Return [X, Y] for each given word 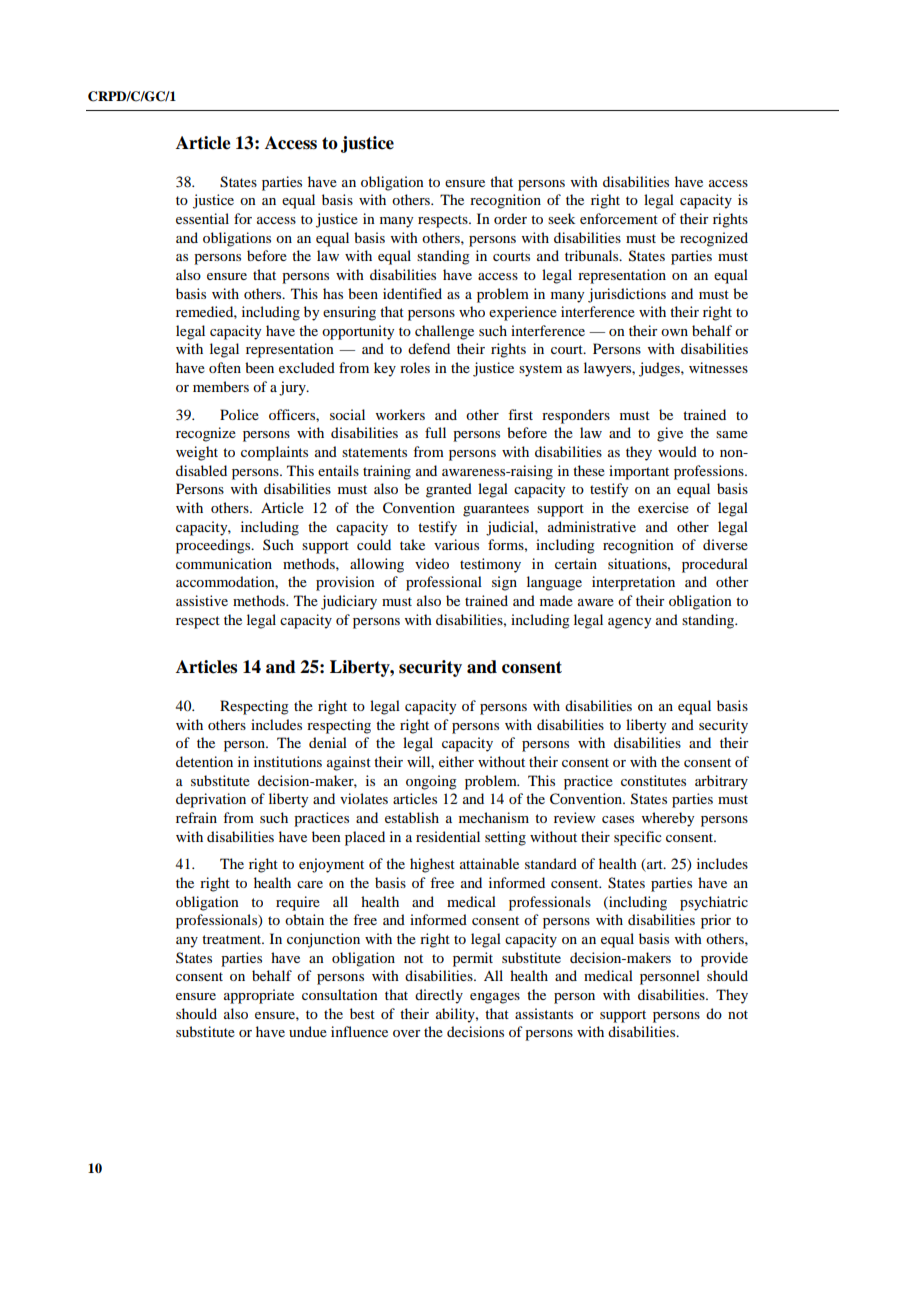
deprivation [211, 800]
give [670, 434]
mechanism [494, 817]
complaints [274, 453]
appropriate [259, 996]
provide [724, 959]
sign [504, 583]
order [510, 218]
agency [629, 623]
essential [202, 218]
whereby [668, 819]
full [435, 432]
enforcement [619, 218]
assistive [202, 600]
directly [439, 996]
